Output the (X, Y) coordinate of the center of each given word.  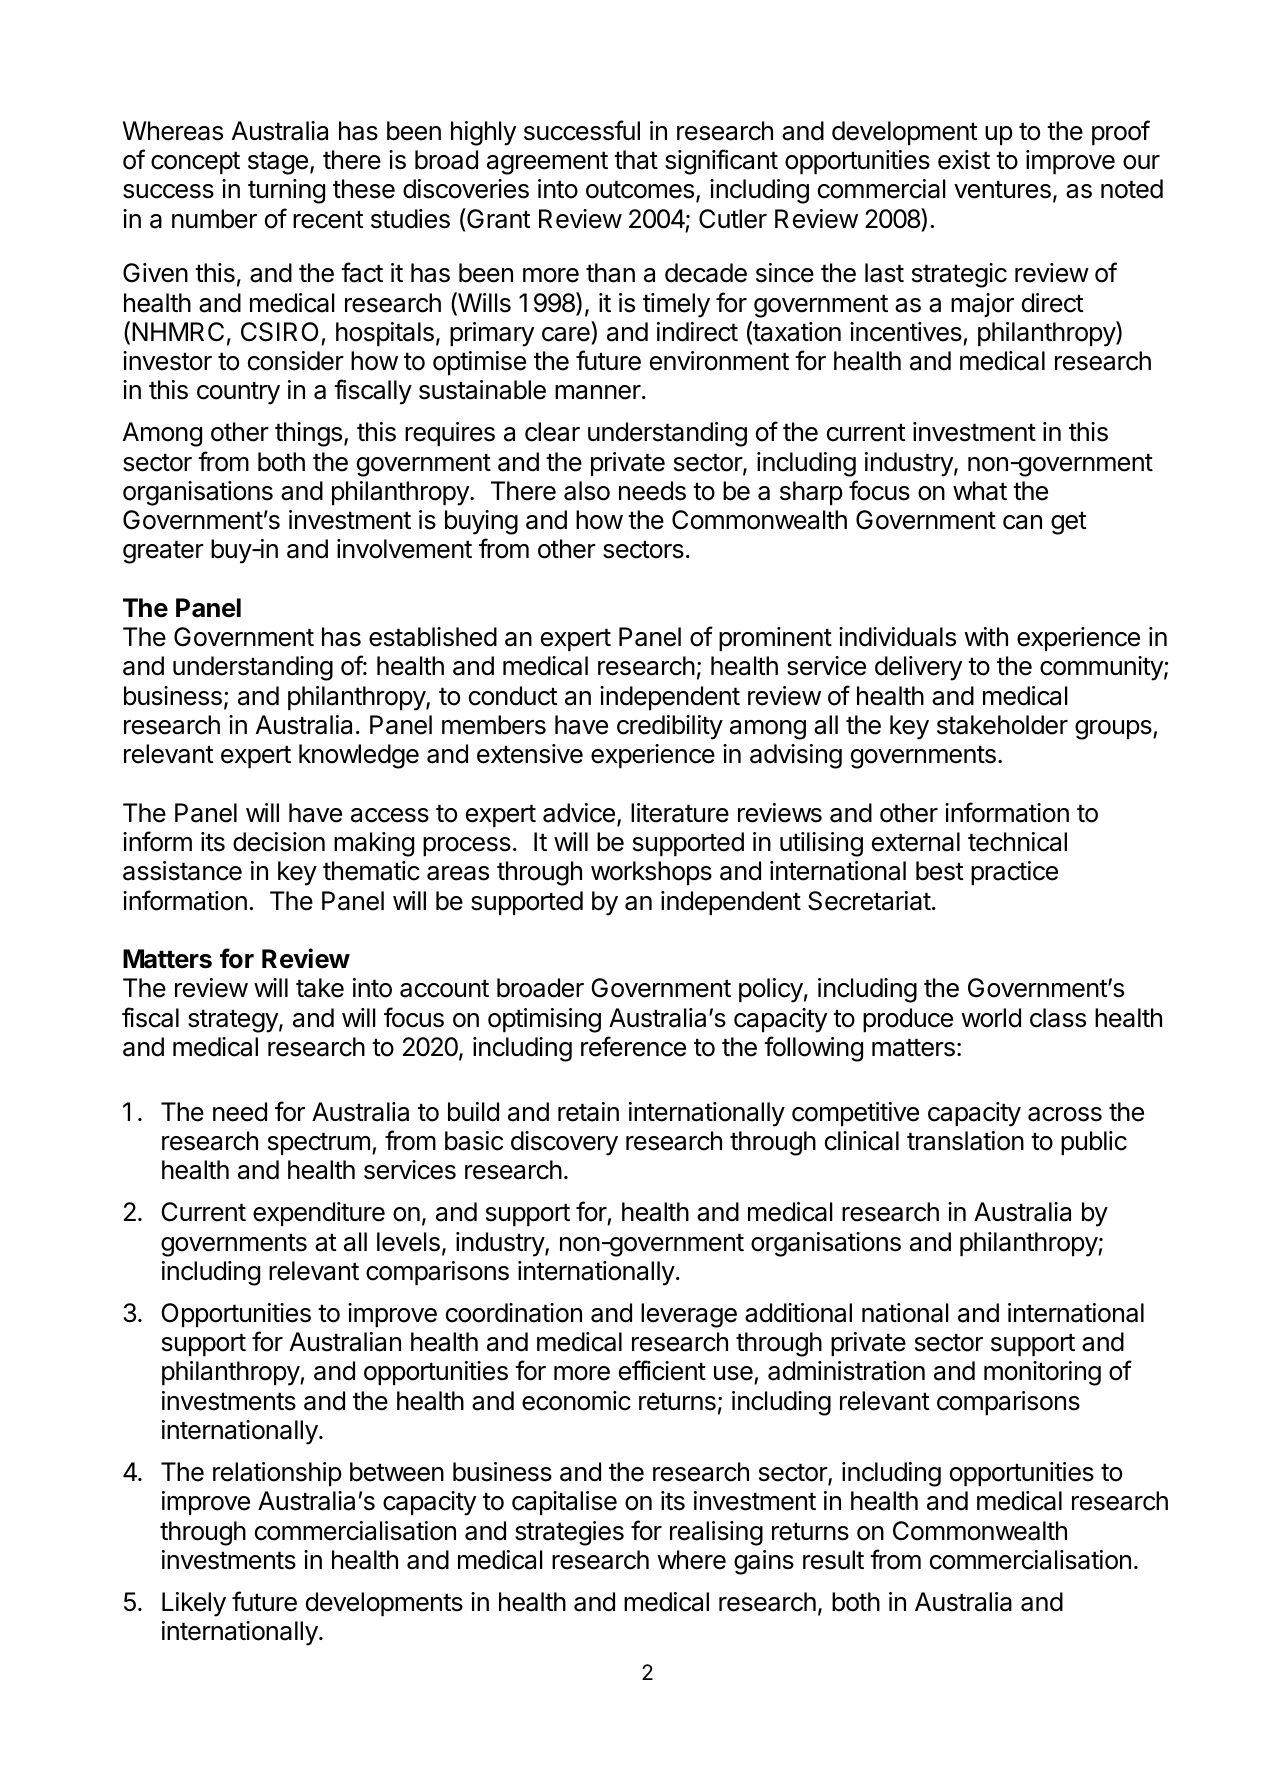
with (986, 636)
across (1065, 1114)
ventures (1002, 189)
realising (716, 1533)
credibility (670, 727)
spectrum (319, 1144)
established (433, 637)
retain (588, 1112)
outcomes (640, 189)
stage (278, 163)
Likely (194, 1604)
